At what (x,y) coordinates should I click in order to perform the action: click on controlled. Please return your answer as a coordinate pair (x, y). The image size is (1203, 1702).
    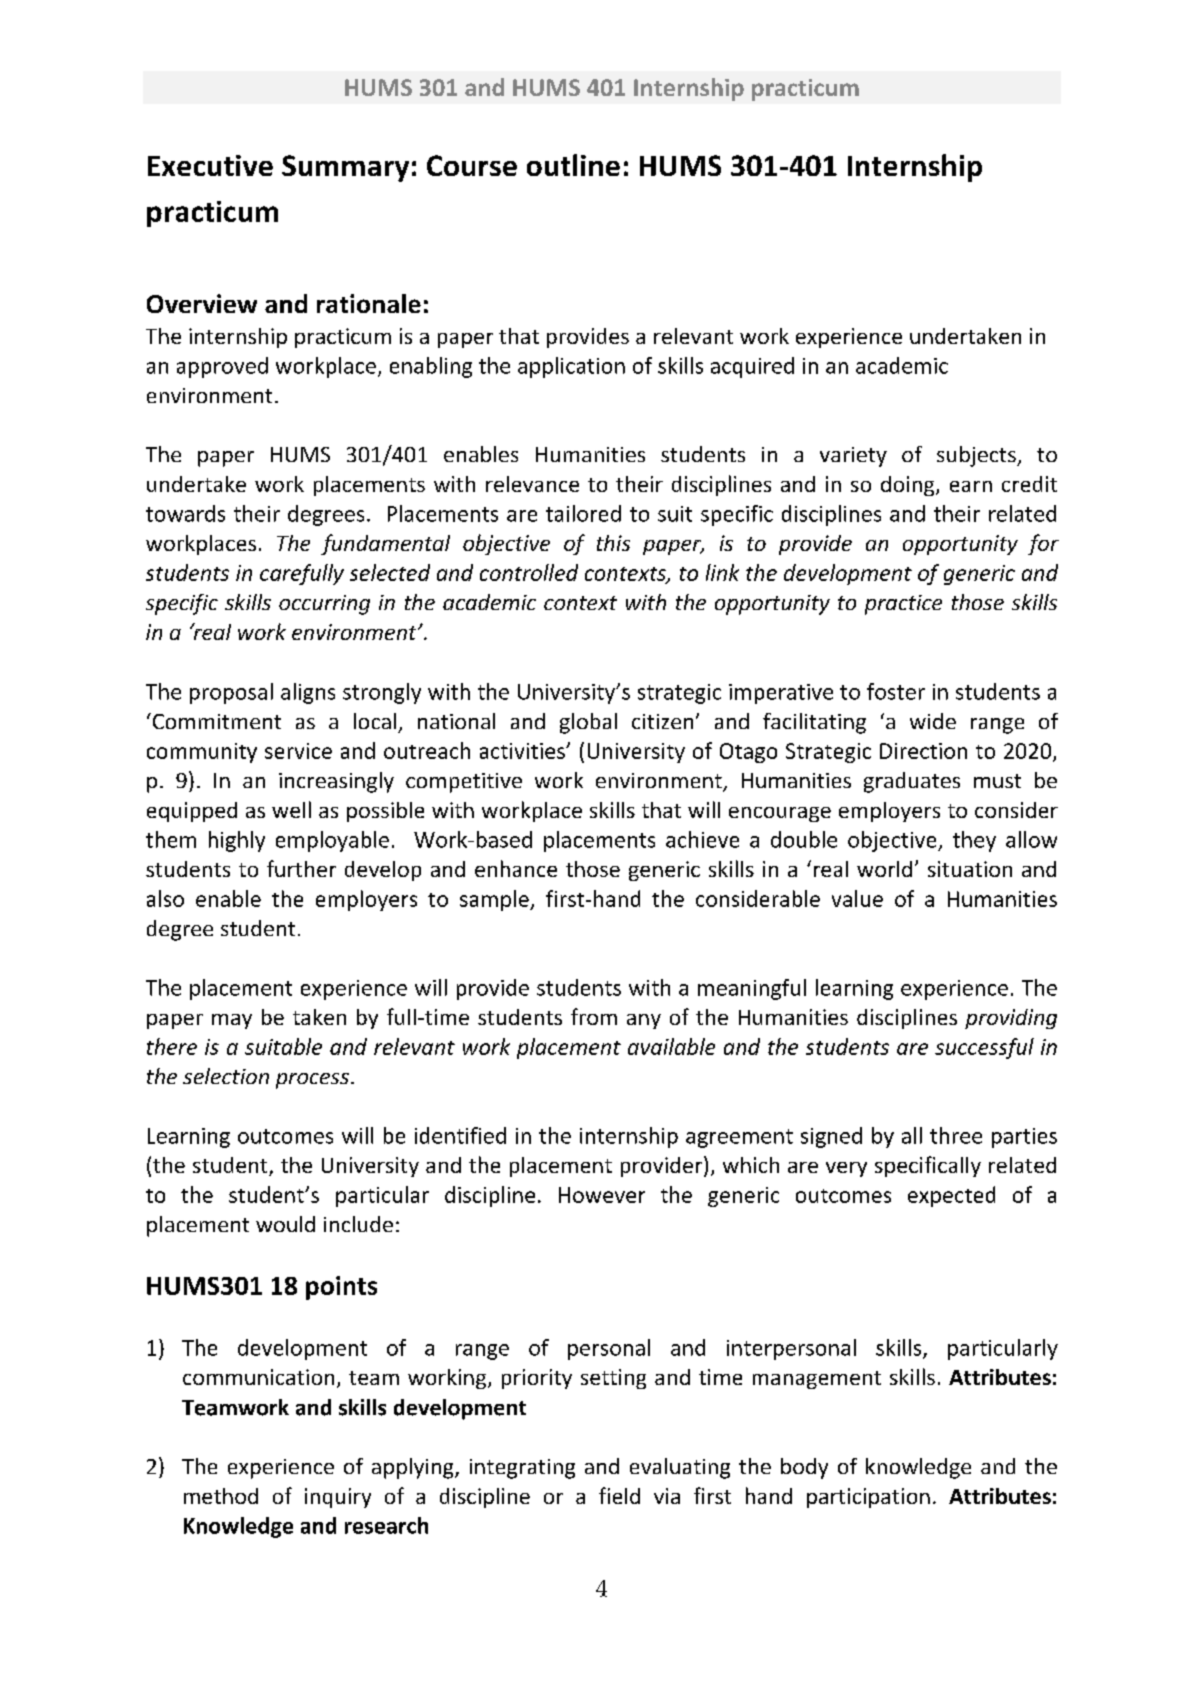
    Looking at the image, I should click on (529, 572).
